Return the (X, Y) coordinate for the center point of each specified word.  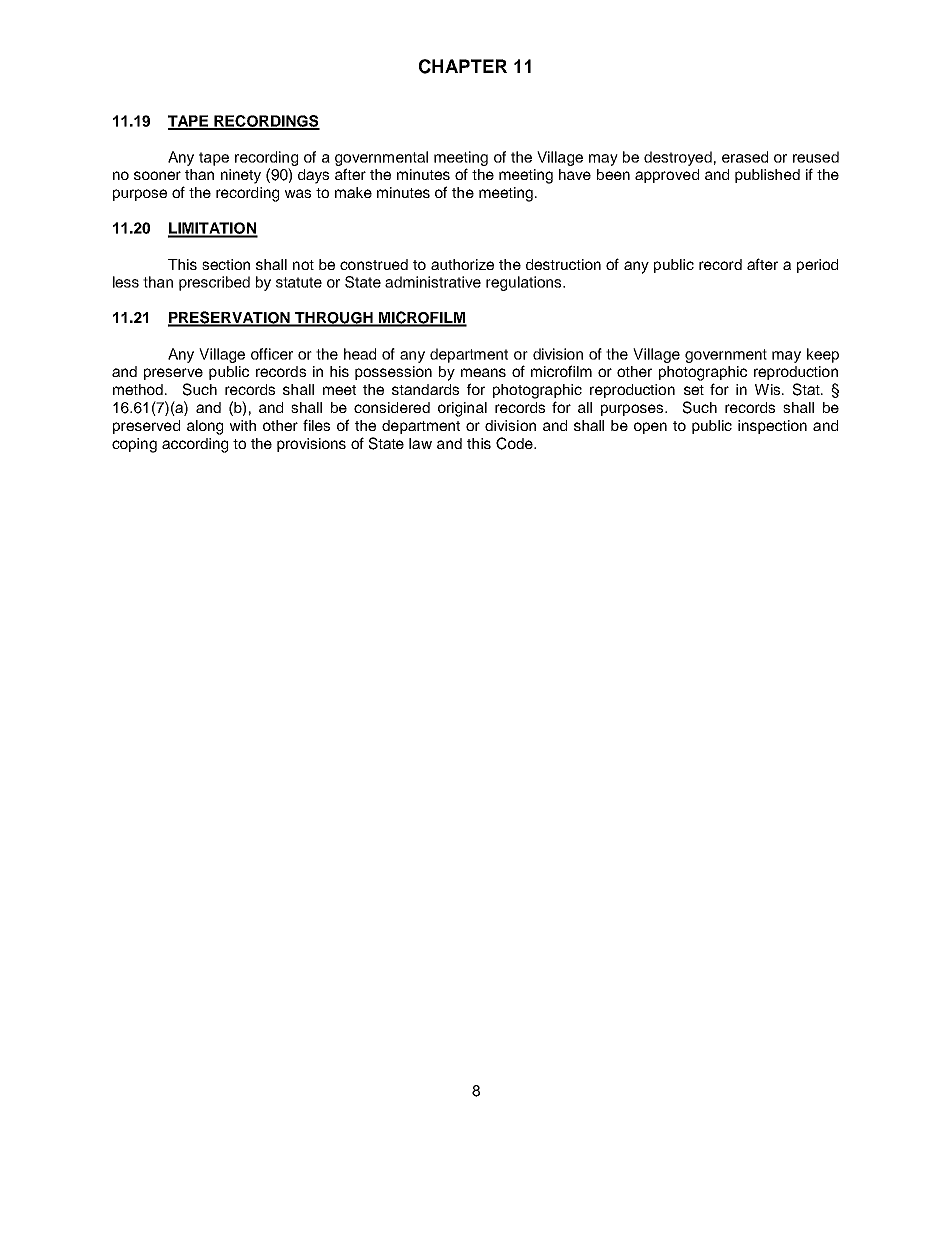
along (205, 427)
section (226, 264)
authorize (462, 264)
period (817, 266)
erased (745, 157)
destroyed (678, 158)
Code (515, 443)
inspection (772, 427)
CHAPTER (463, 66)
